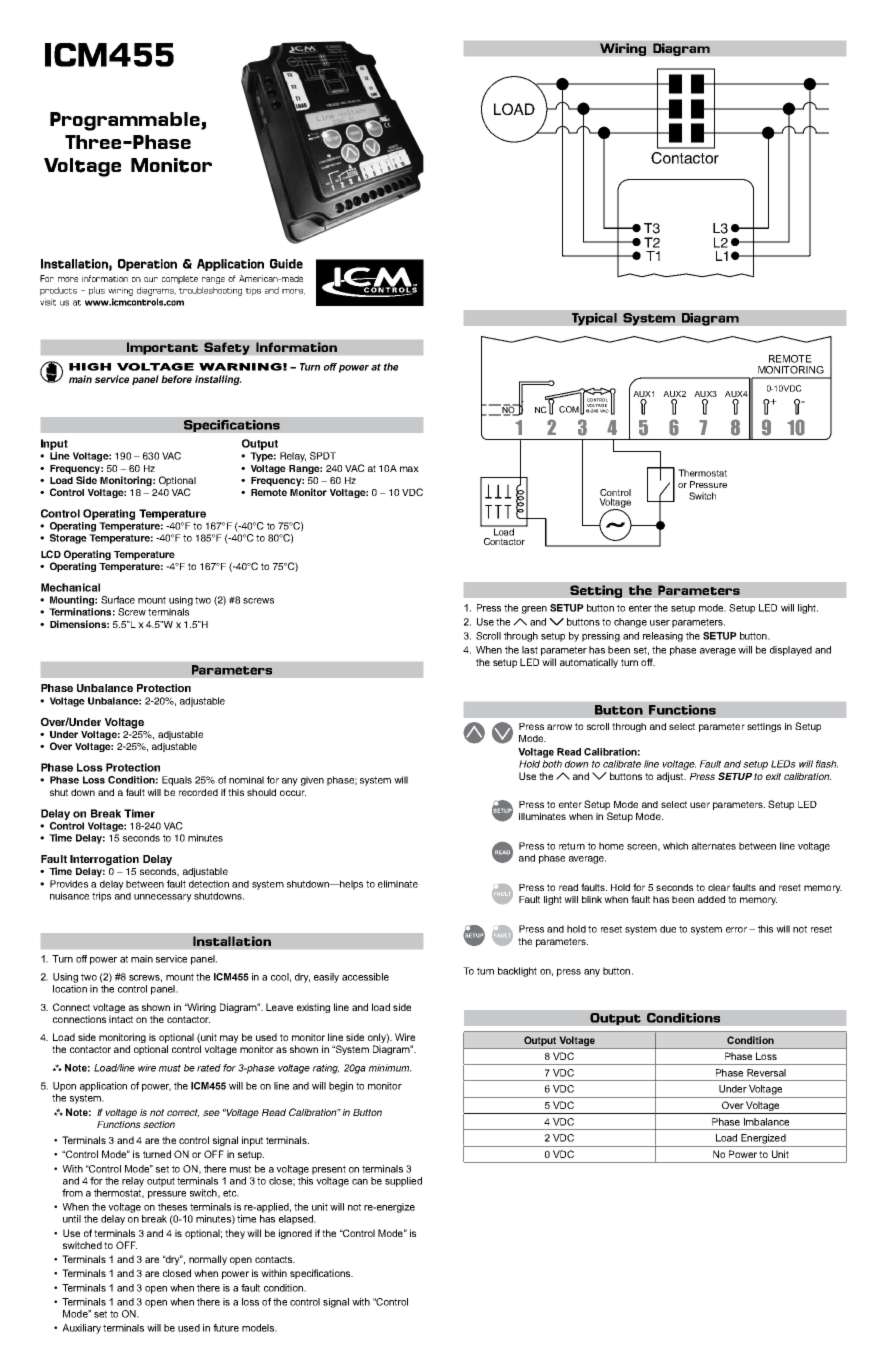 This image has width=887, height=1372. What do you see at coordinates (296, 347) in the image?
I see `Information` at bounding box center [296, 347].
